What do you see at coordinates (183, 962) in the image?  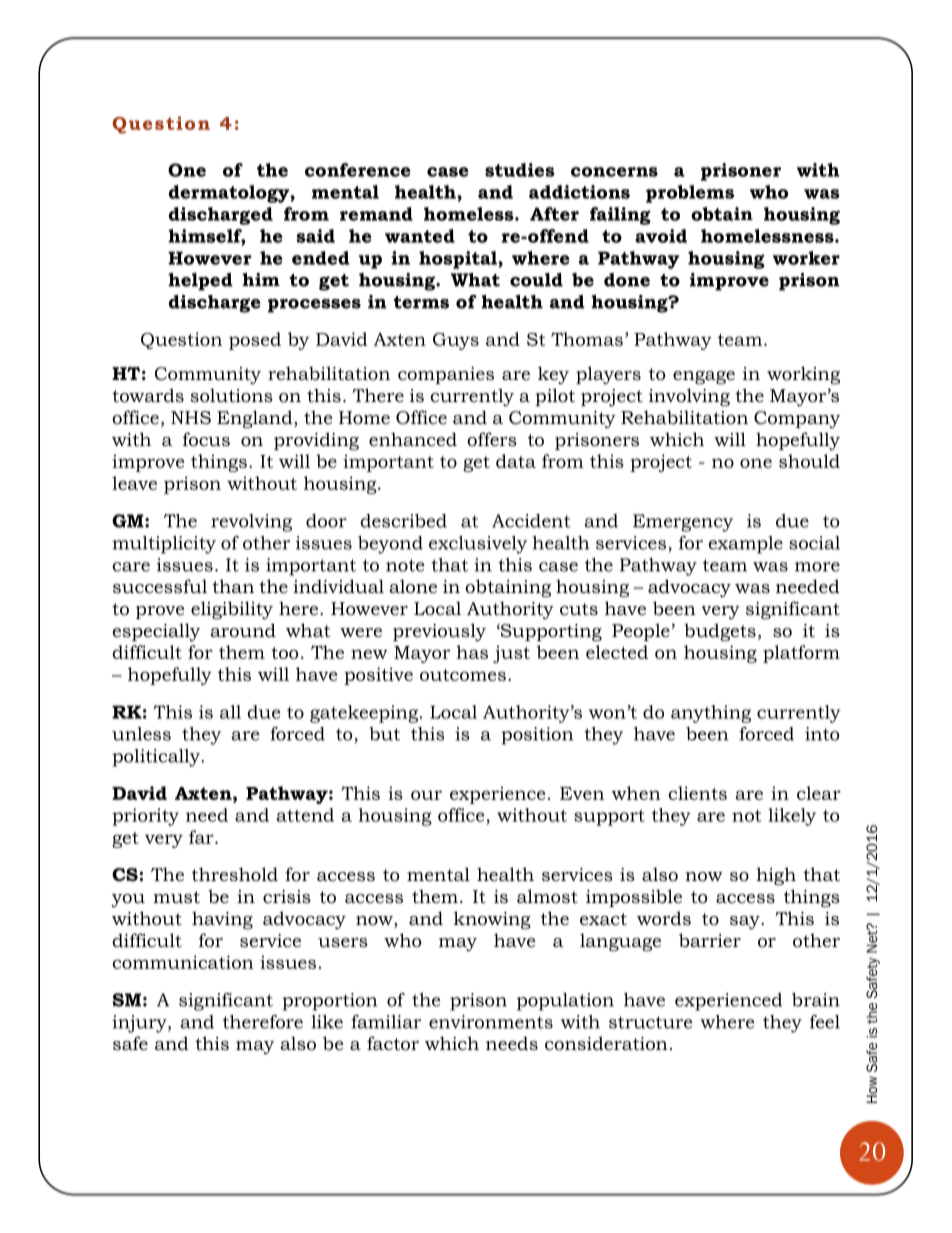 I see `communication` at bounding box center [183, 962].
